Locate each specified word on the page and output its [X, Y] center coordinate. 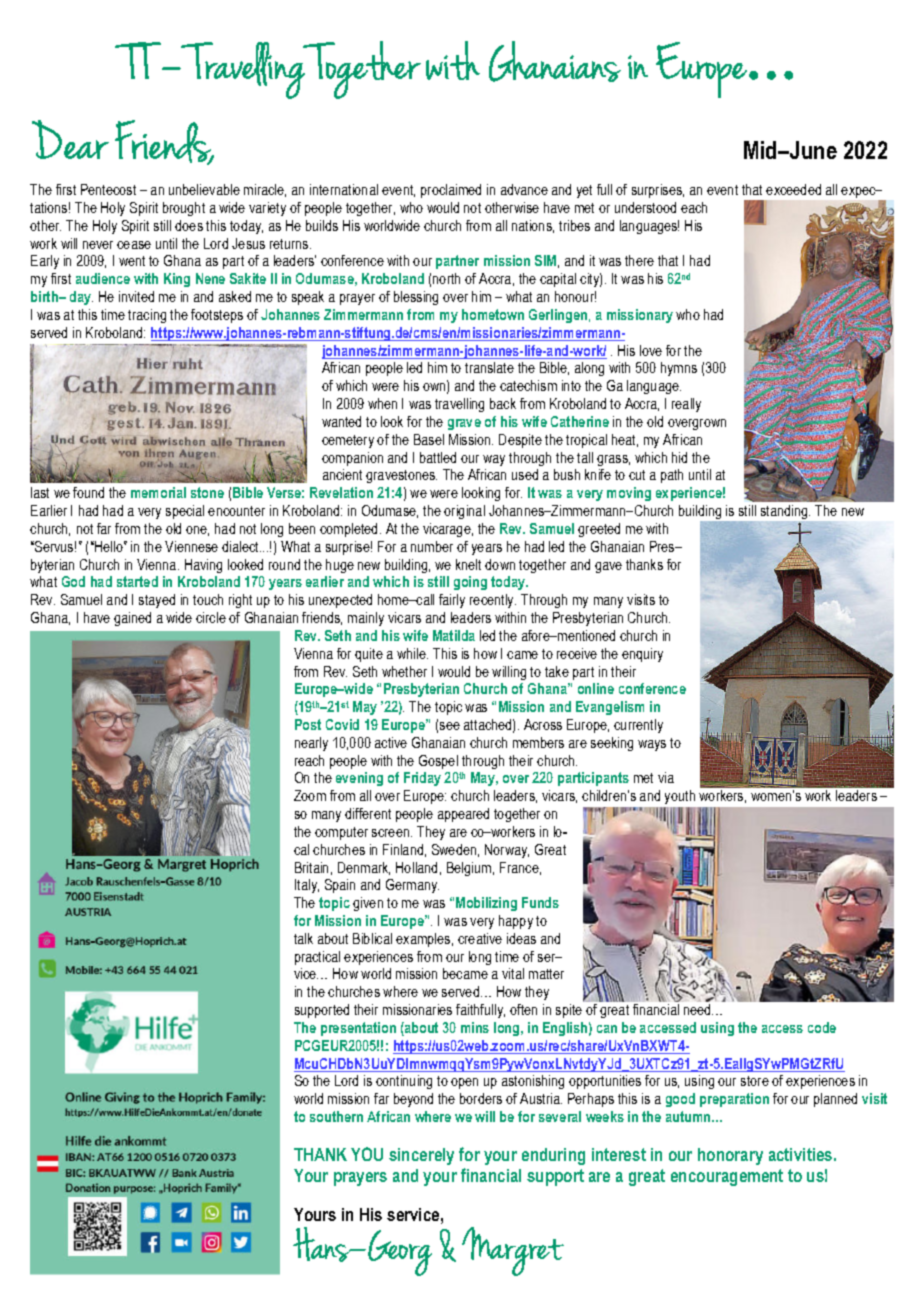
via [666, 777]
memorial [158, 492]
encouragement [727, 1177]
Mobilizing [486, 904]
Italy [307, 886]
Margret [513, 1251]
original [464, 512]
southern [336, 1116]
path [672, 476]
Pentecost [108, 189]
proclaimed [451, 191]
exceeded [793, 189]
